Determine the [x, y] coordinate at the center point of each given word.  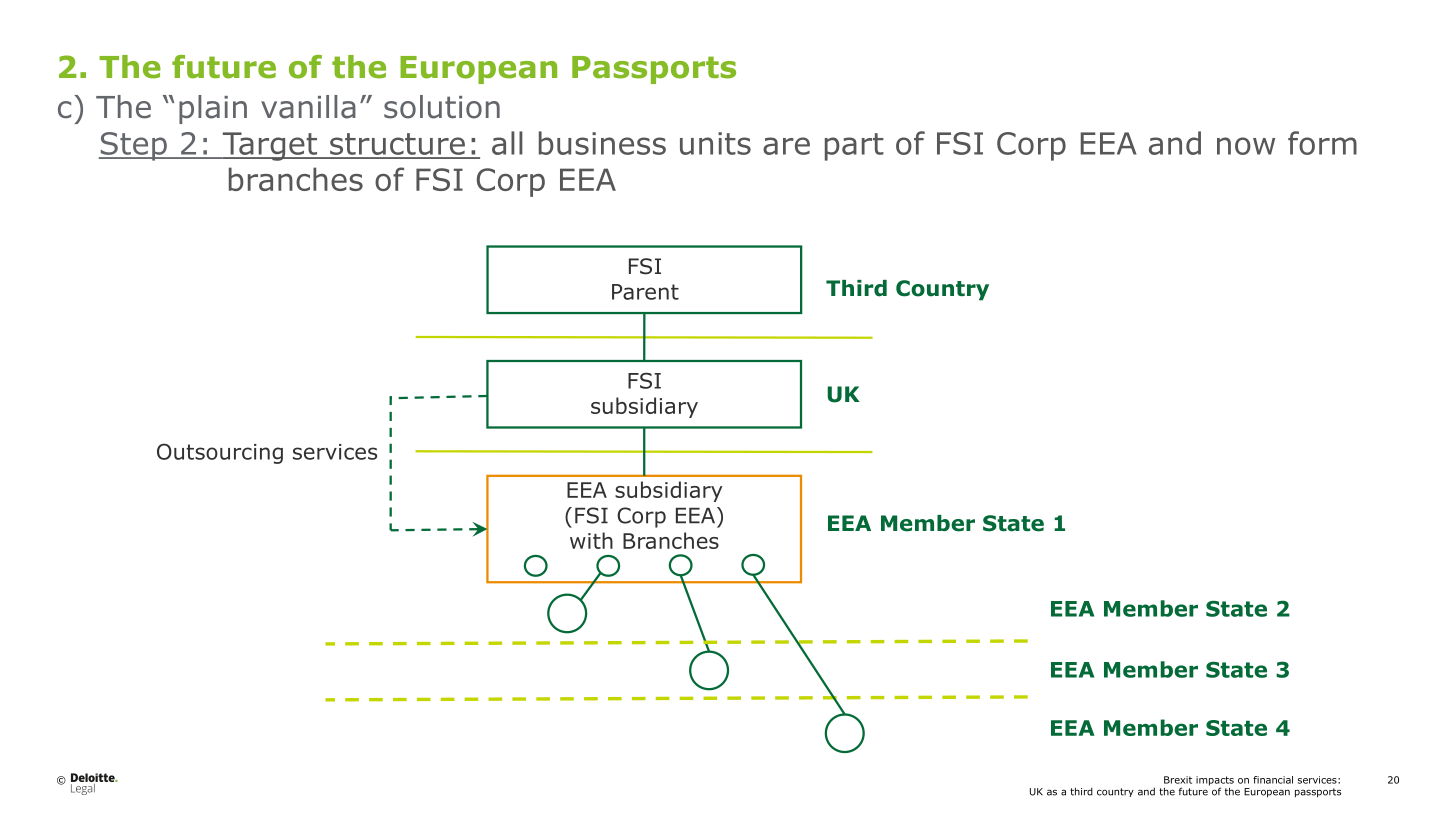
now [1246, 146]
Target [270, 146]
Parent [645, 292]
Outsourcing [220, 453]
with [591, 540]
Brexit [1178, 780]
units [715, 143]
